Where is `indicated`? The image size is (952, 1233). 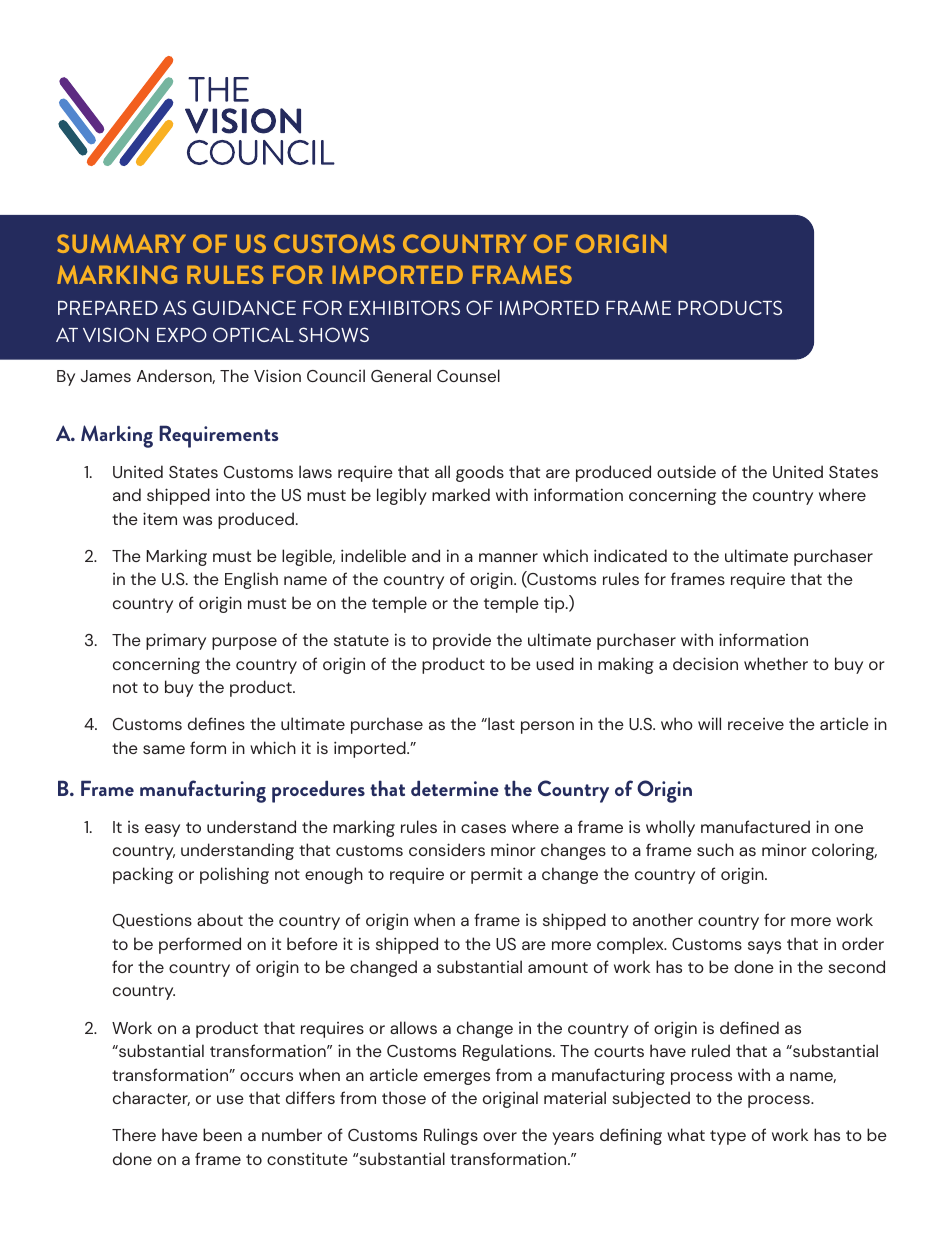
indicated is located at coordinates (630, 555).
